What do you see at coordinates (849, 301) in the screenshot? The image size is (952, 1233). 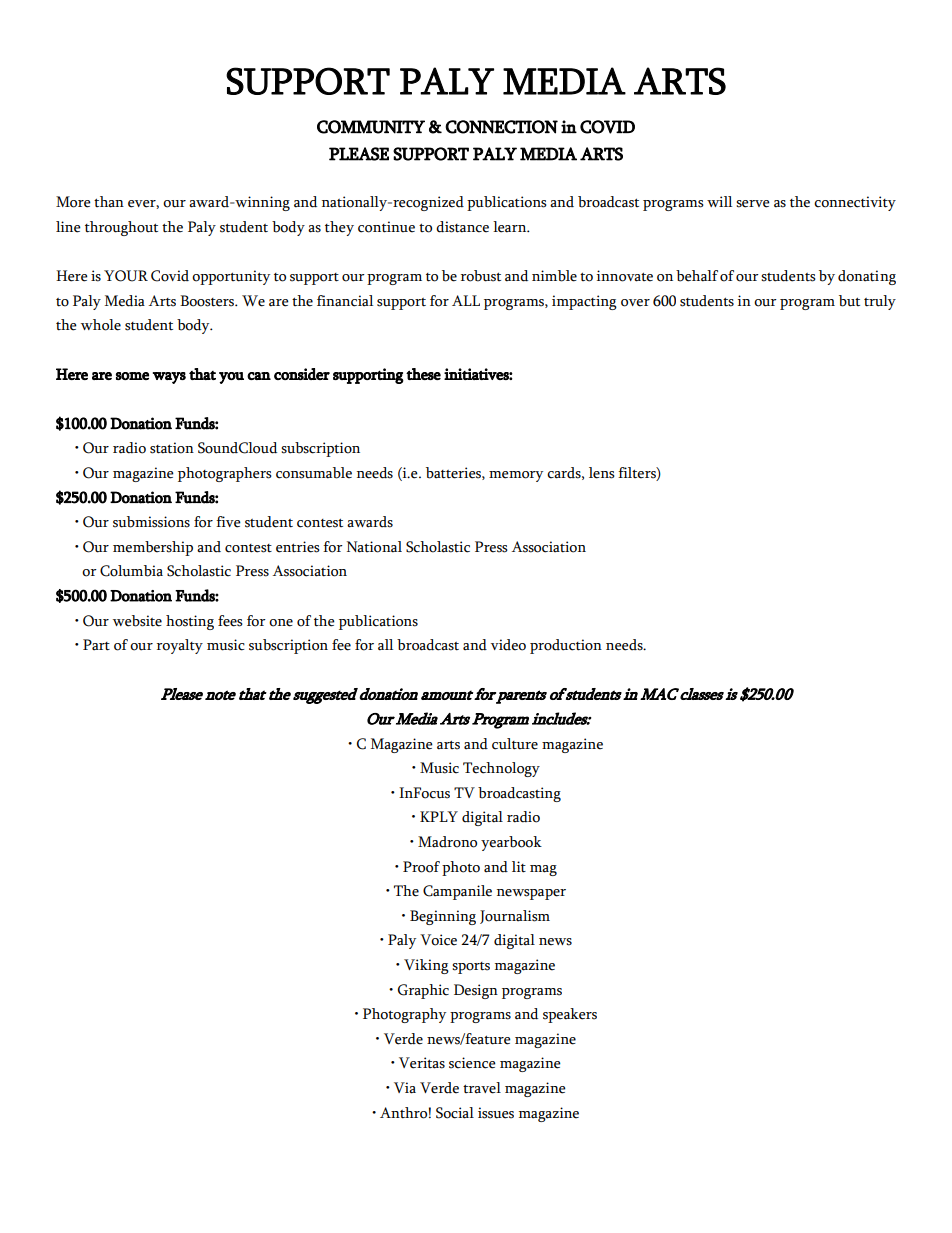 I see `but` at bounding box center [849, 301].
